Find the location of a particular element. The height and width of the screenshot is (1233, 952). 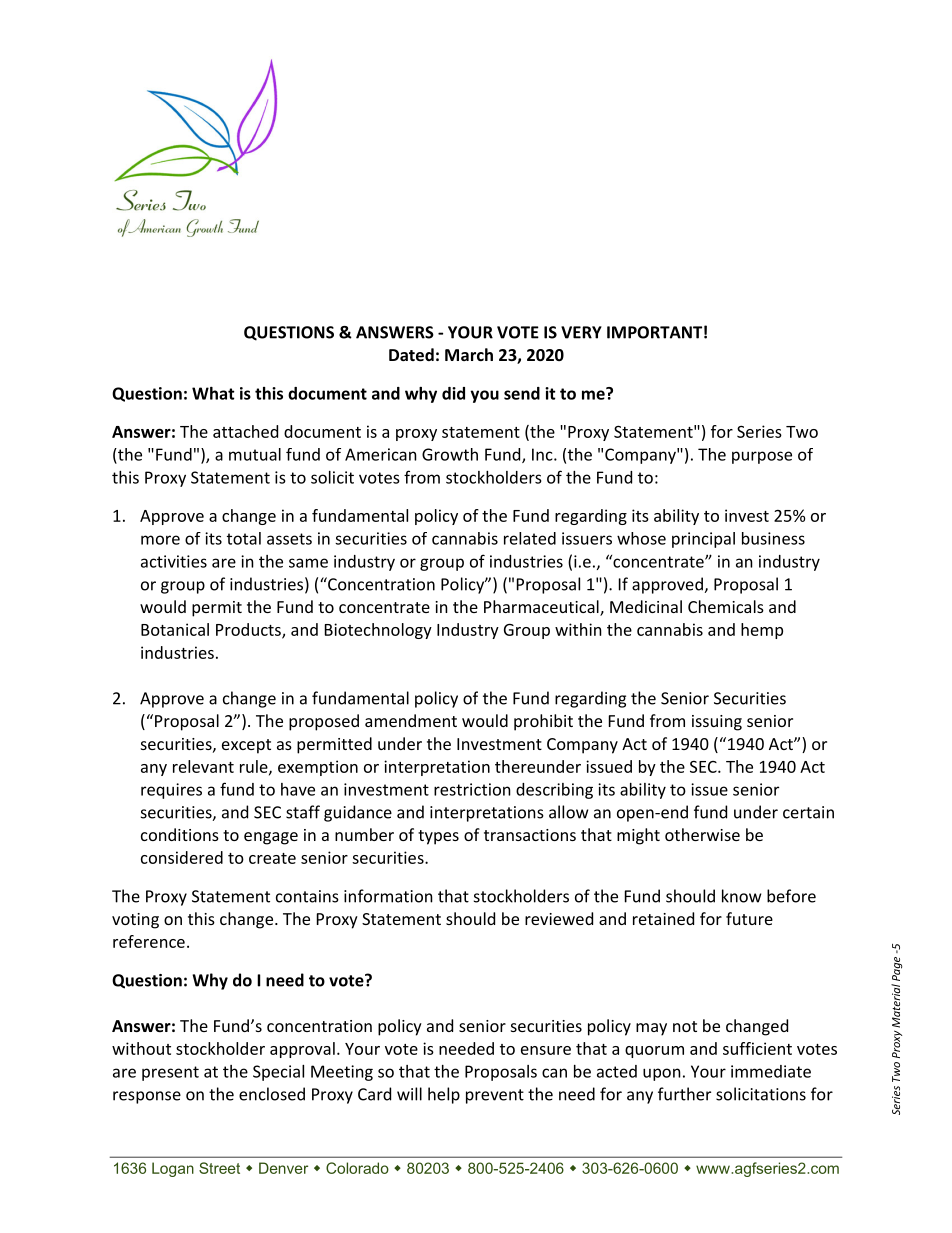

VERY is located at coordinates (581, 332).
